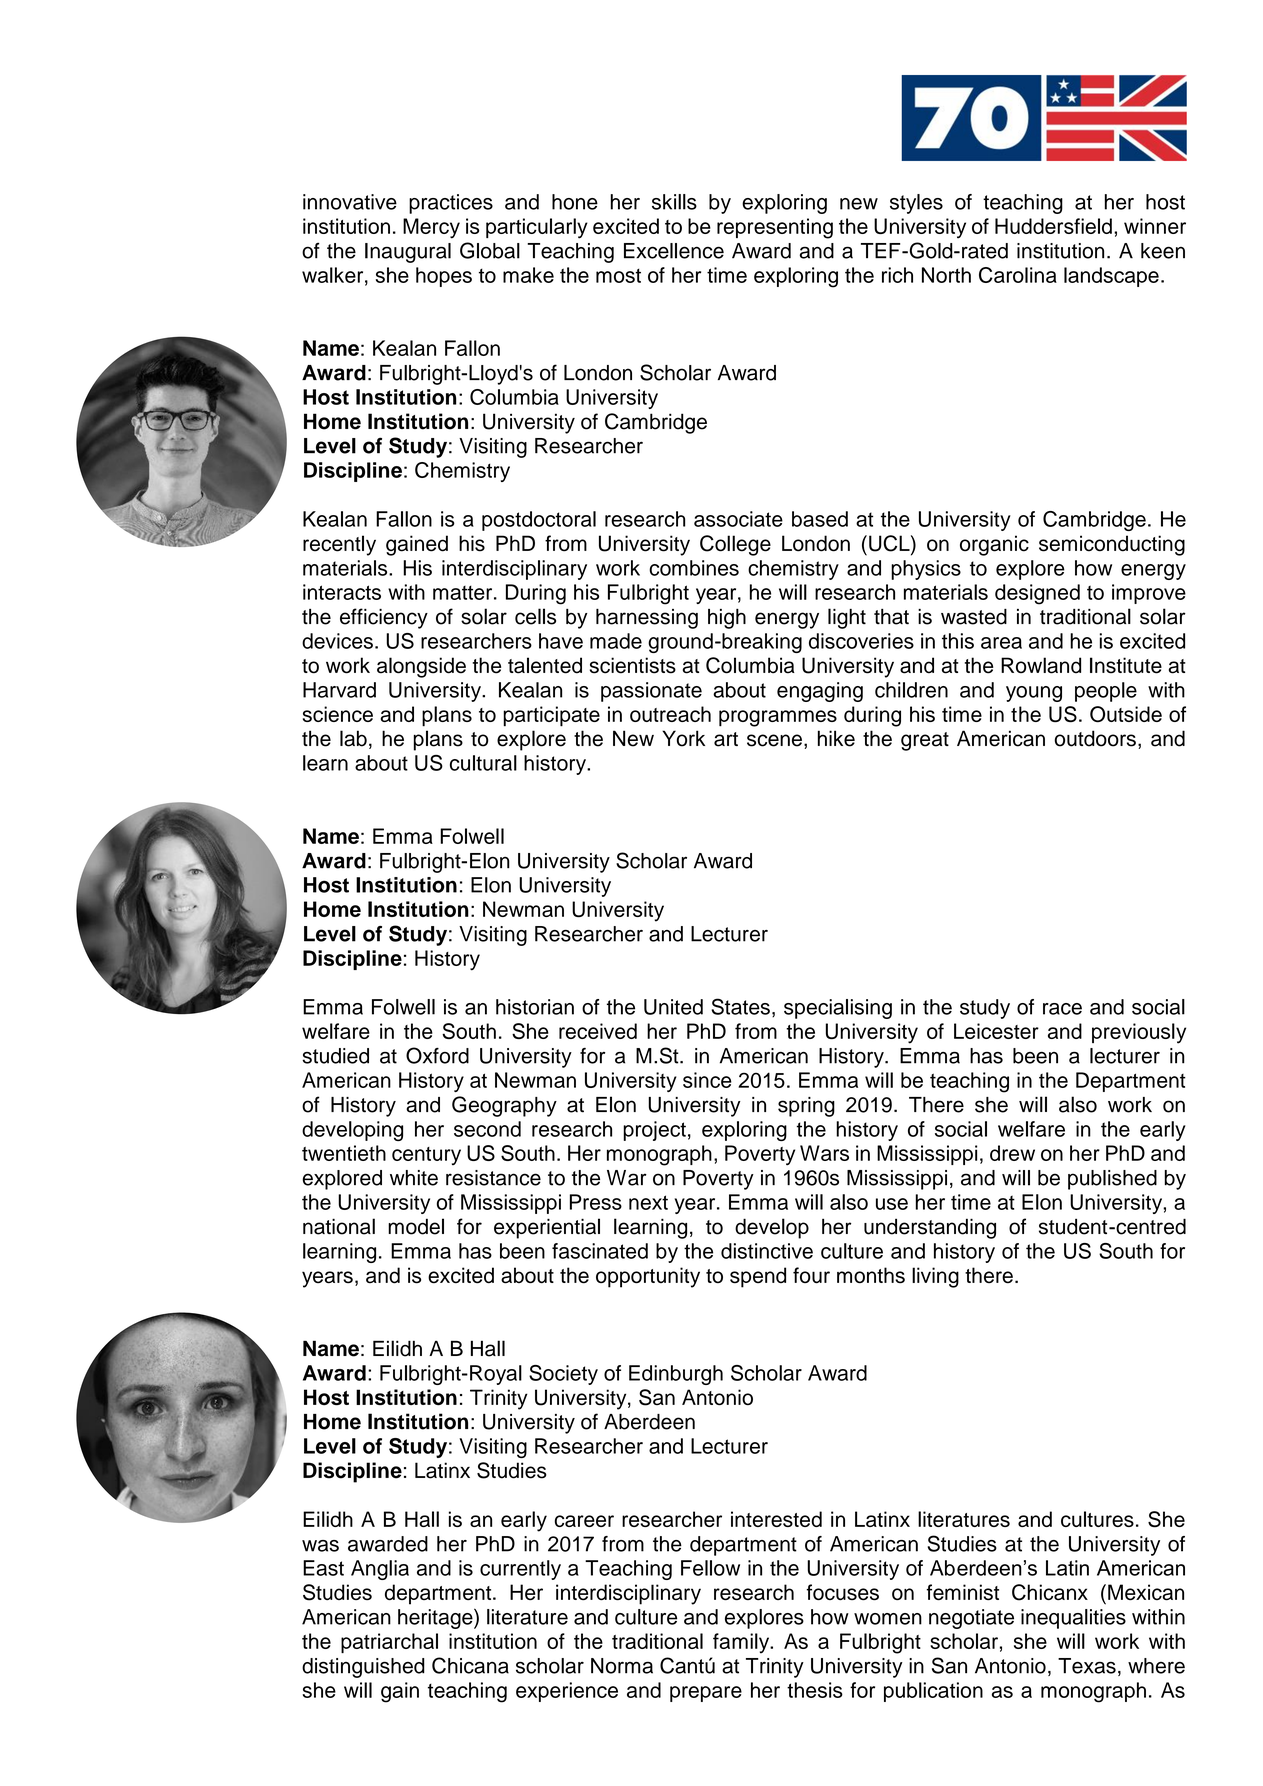 This image has width=1263, height=1786. Describe the element at coordinates (421, 667) in the image. I see `alongside` at that location.
